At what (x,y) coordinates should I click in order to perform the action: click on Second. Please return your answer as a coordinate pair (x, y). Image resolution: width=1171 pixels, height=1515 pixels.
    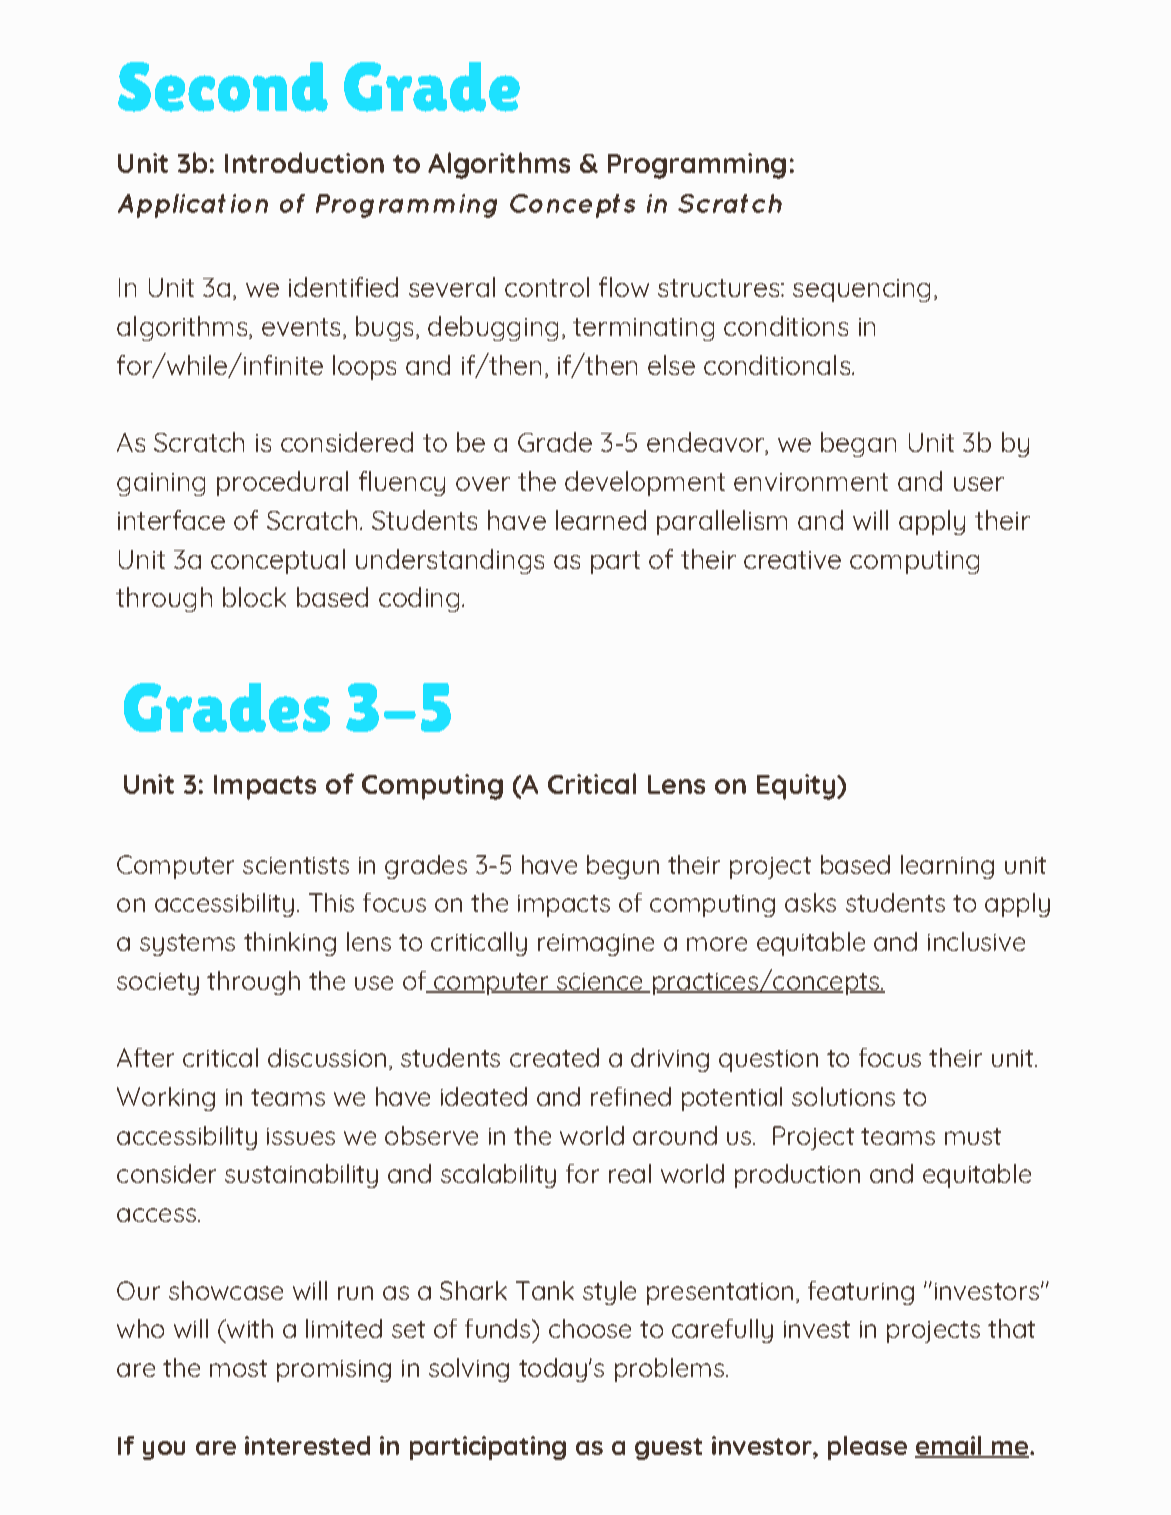
    Looking at the image, I should click on (223, 87).
